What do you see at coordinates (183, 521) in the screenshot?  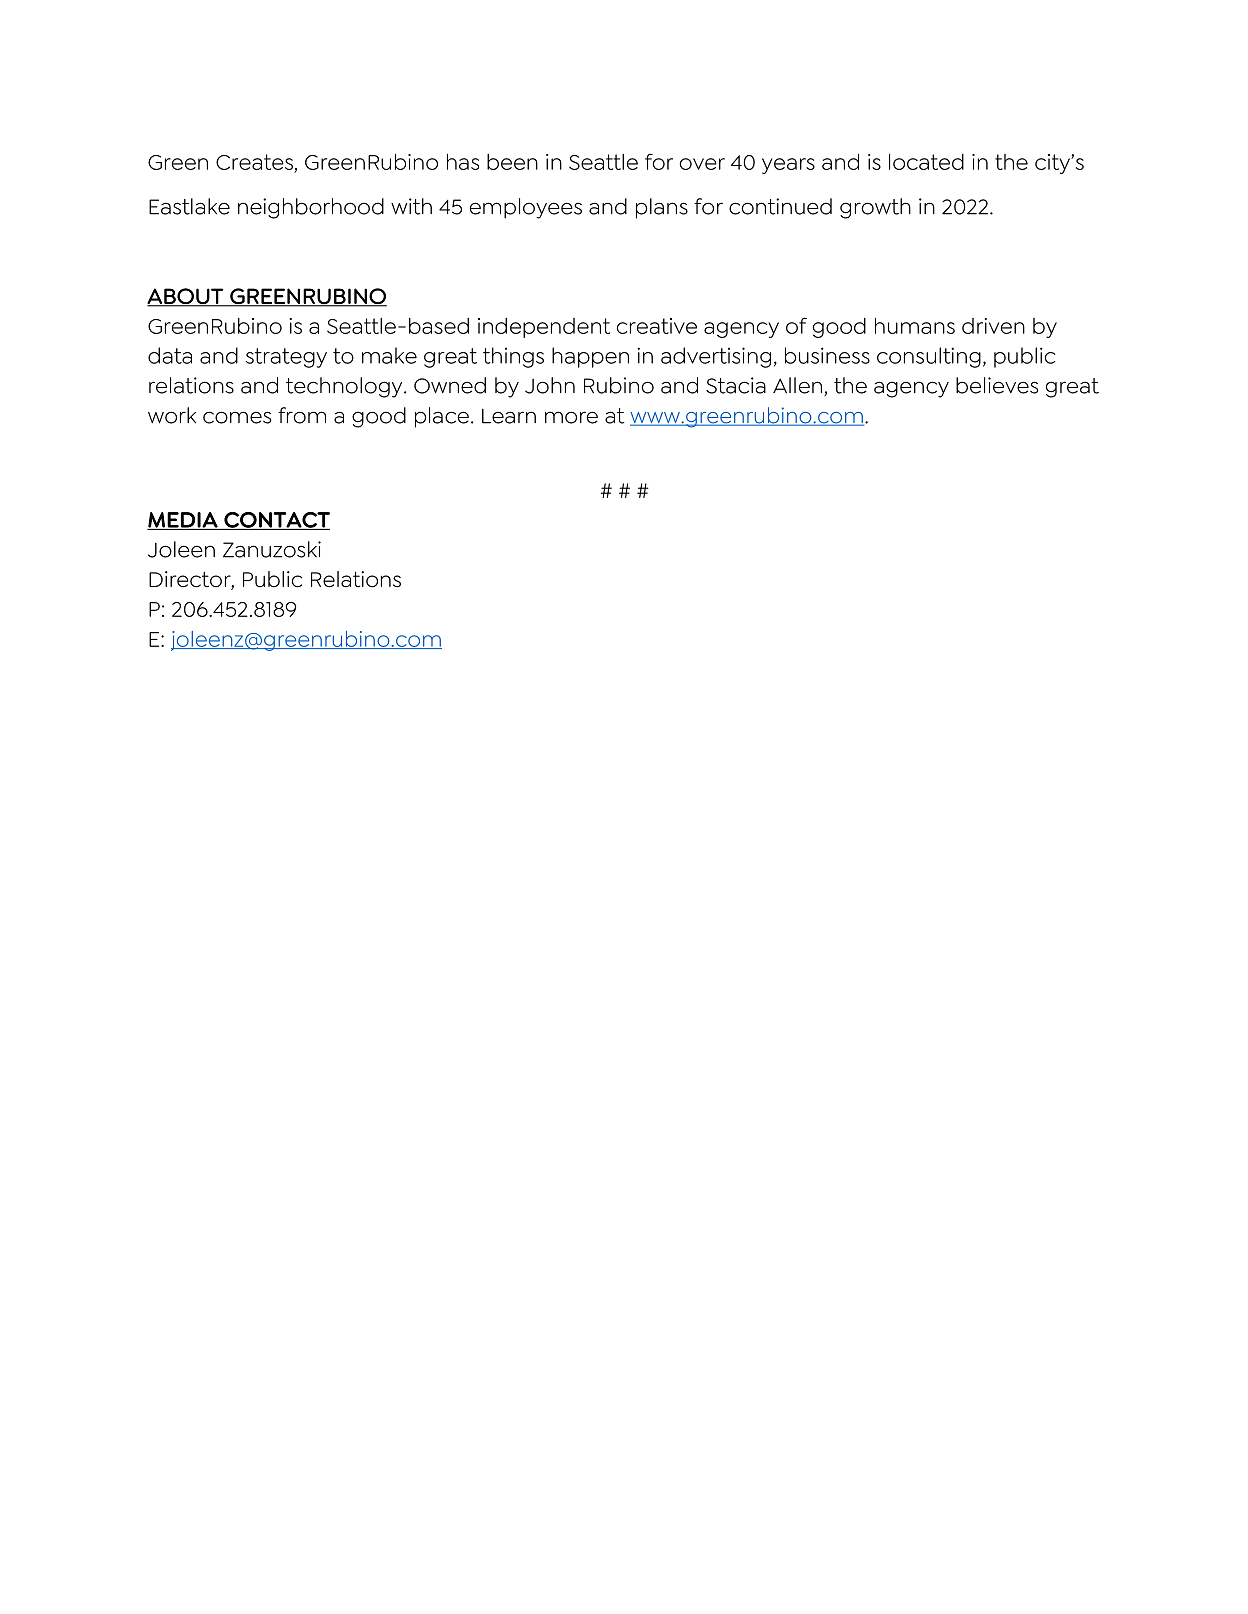 I see `MEDIA` at bounding box center [183, 521].
